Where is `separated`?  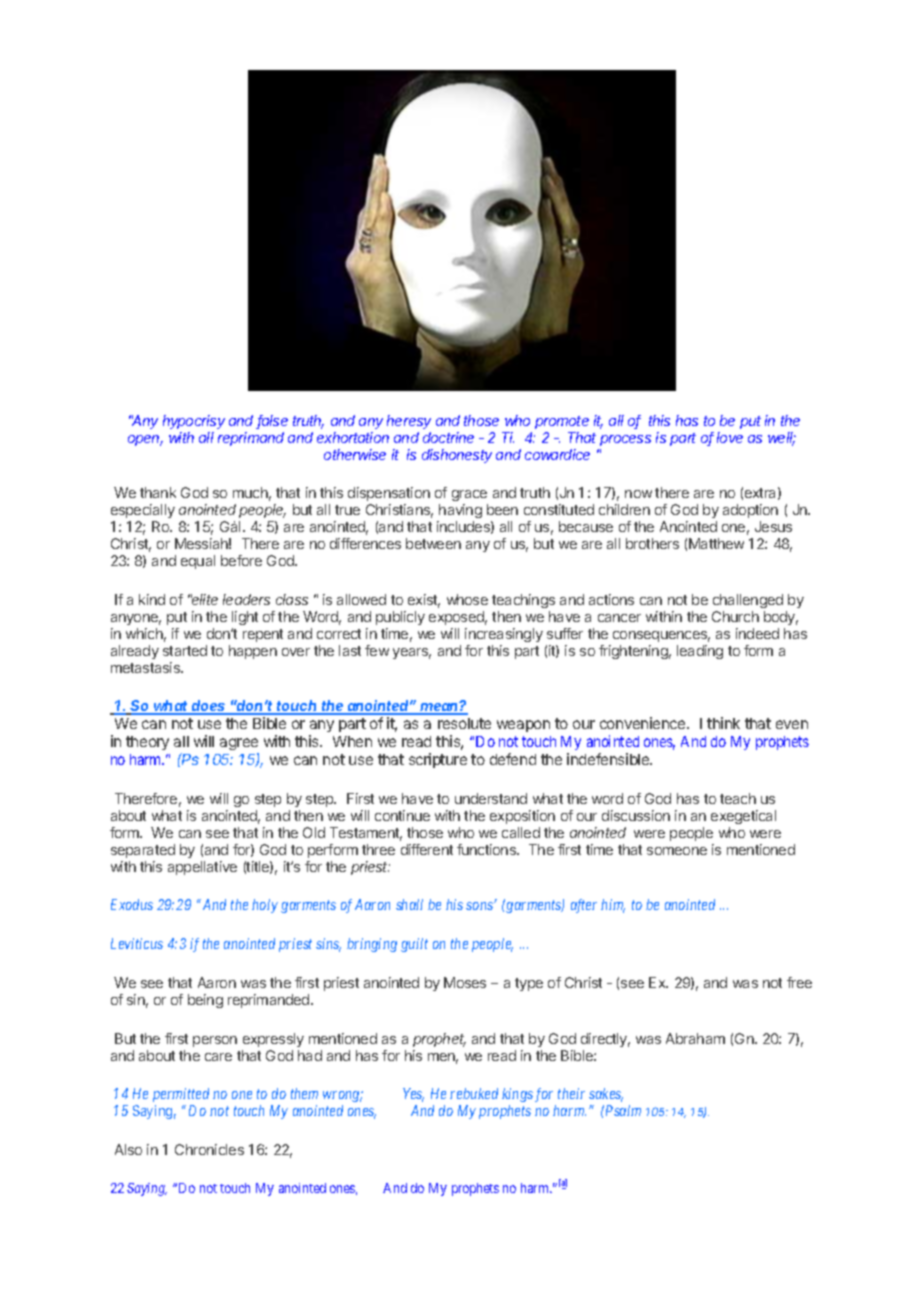 separated is located at coordinates (143, 851).
